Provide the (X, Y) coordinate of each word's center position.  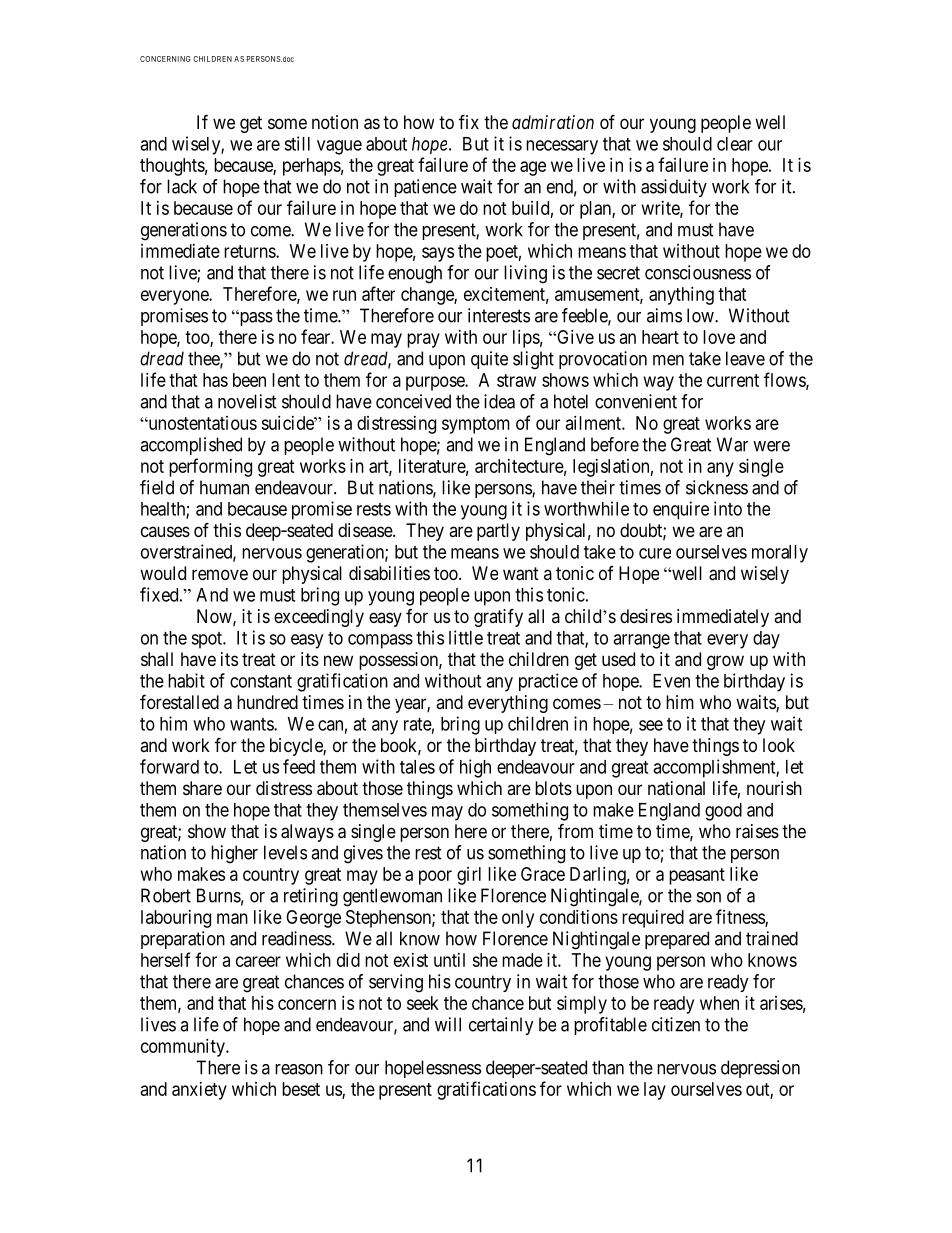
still (297, 143)
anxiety (199, 1091)
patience (425, 188)
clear (735, 144)
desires (646, 616)
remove (220, 574)
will (448, 1024)
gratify (498, 617)
